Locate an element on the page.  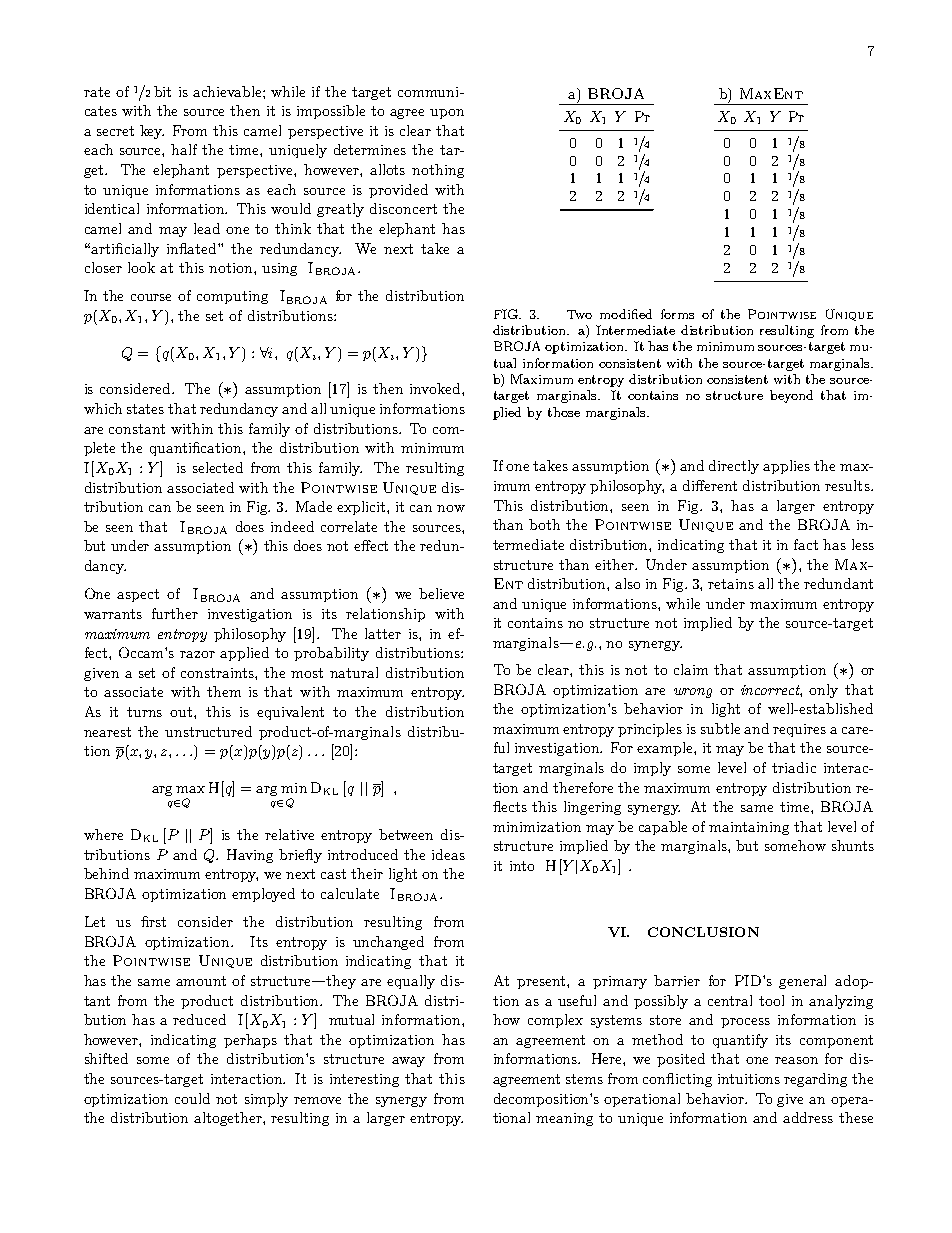
believe is located at coordinates (441, 593).
